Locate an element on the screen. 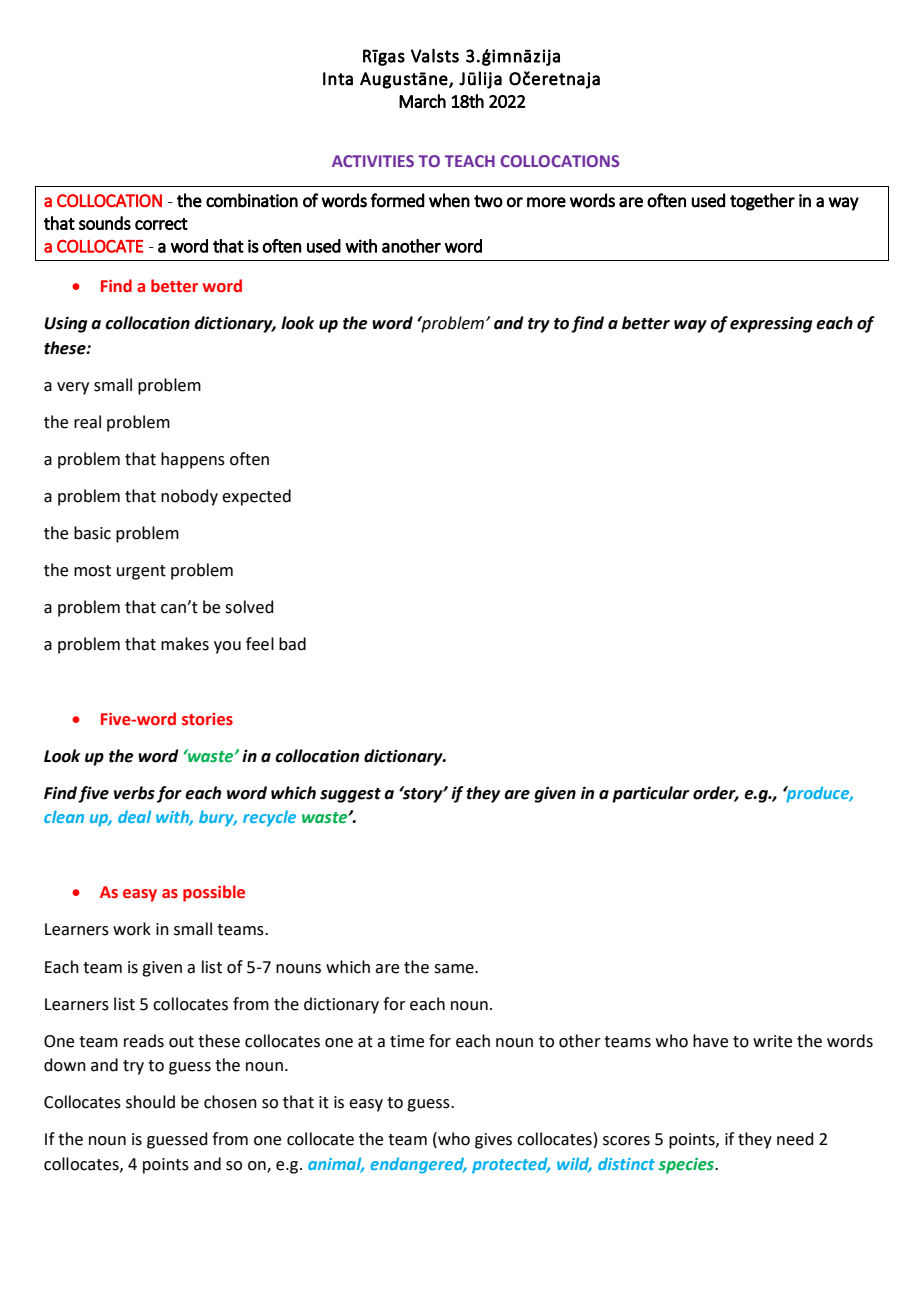 Image resolution: width=924 pixels, height=1308 pixels. when is located at coordinates (449, 200).
